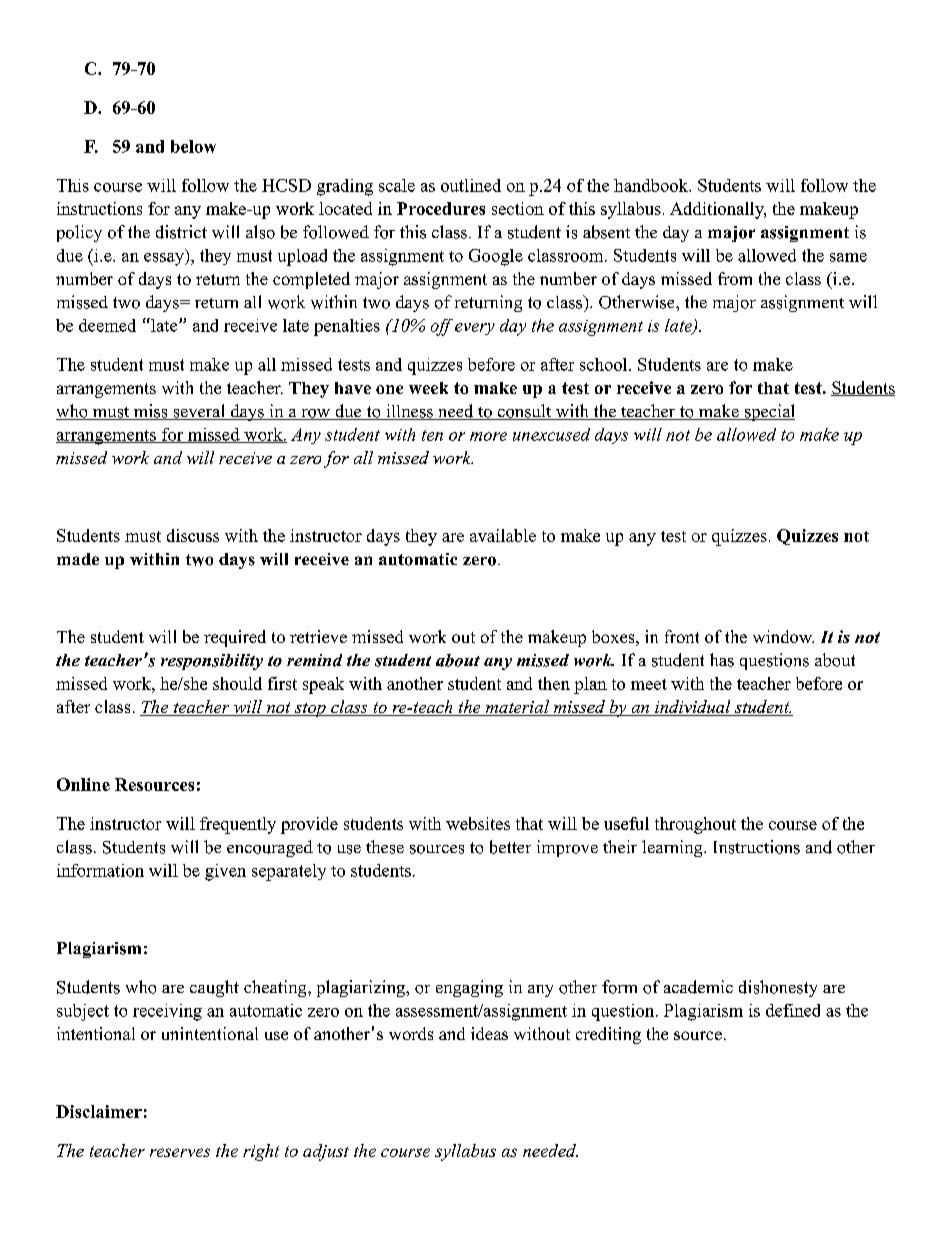 Image resolution: width=952 pixels, height=1233 pixels. Describe the element at coordinates (652, 185) in the screenshot. I see `handbook` at that location.
